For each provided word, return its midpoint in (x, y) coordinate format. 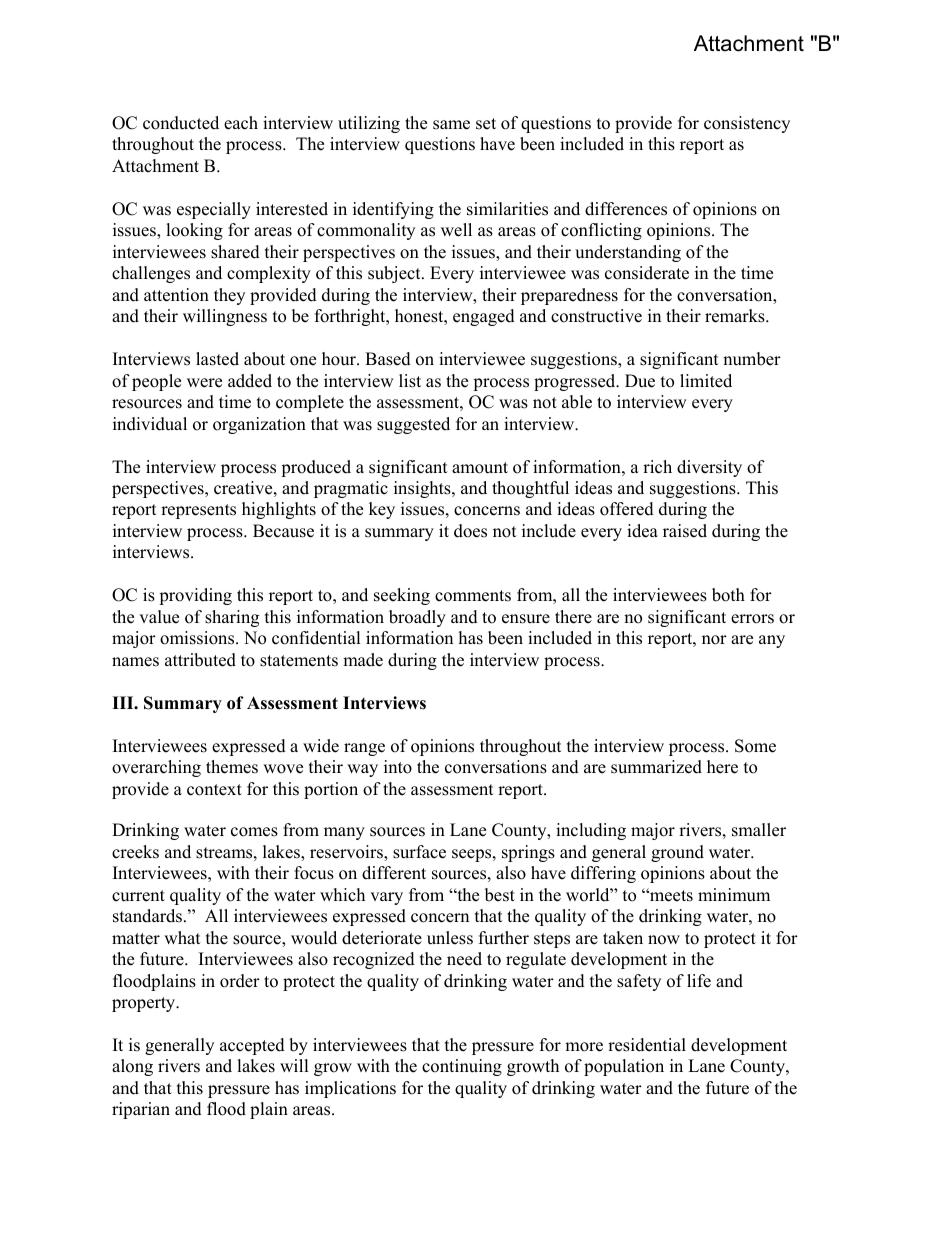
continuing (462, 1067)
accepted (252, 1046)
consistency (747, 124)
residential (647, 1045)
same (451, 125)
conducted (181, 123)
